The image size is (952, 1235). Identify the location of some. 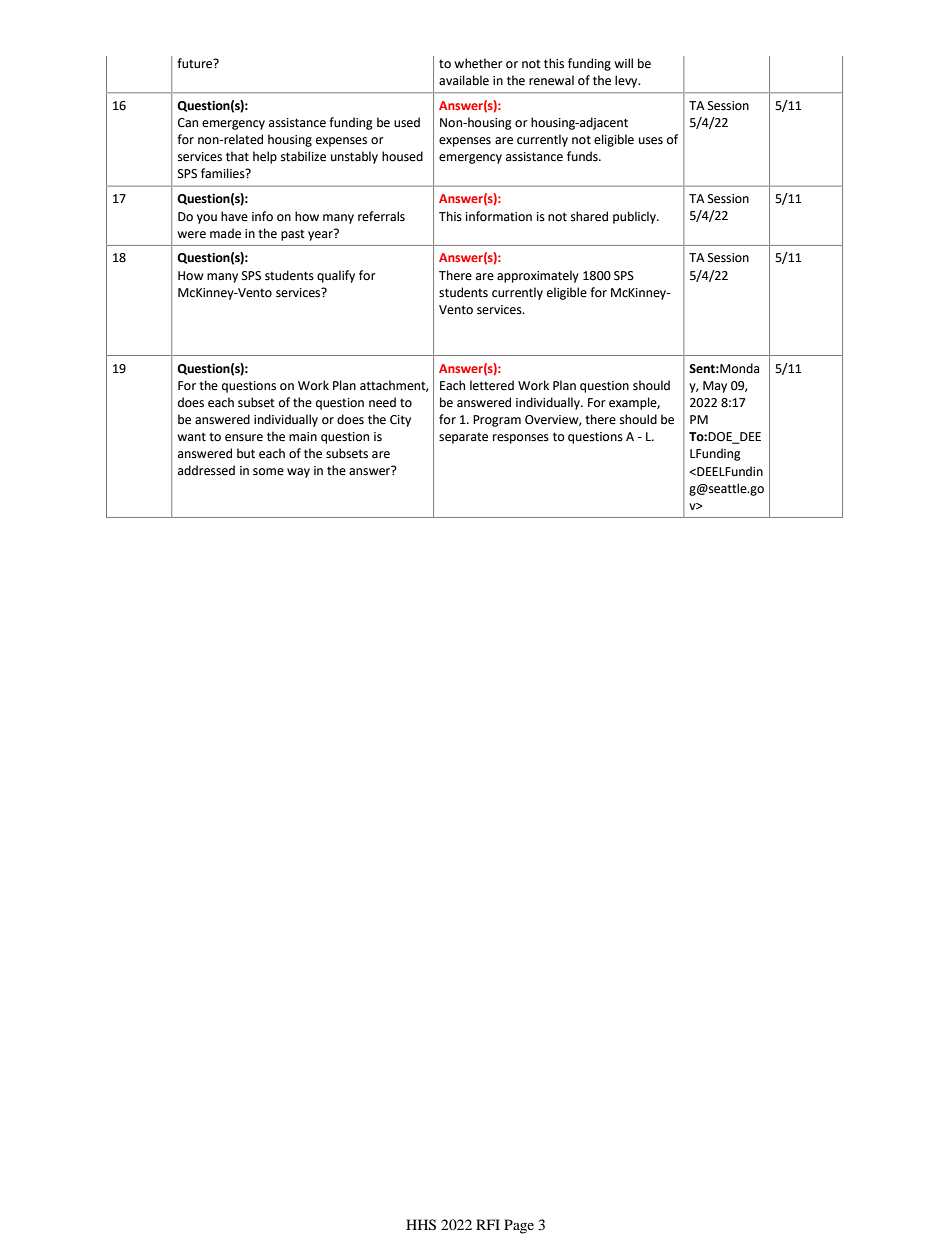
(268, 472).
